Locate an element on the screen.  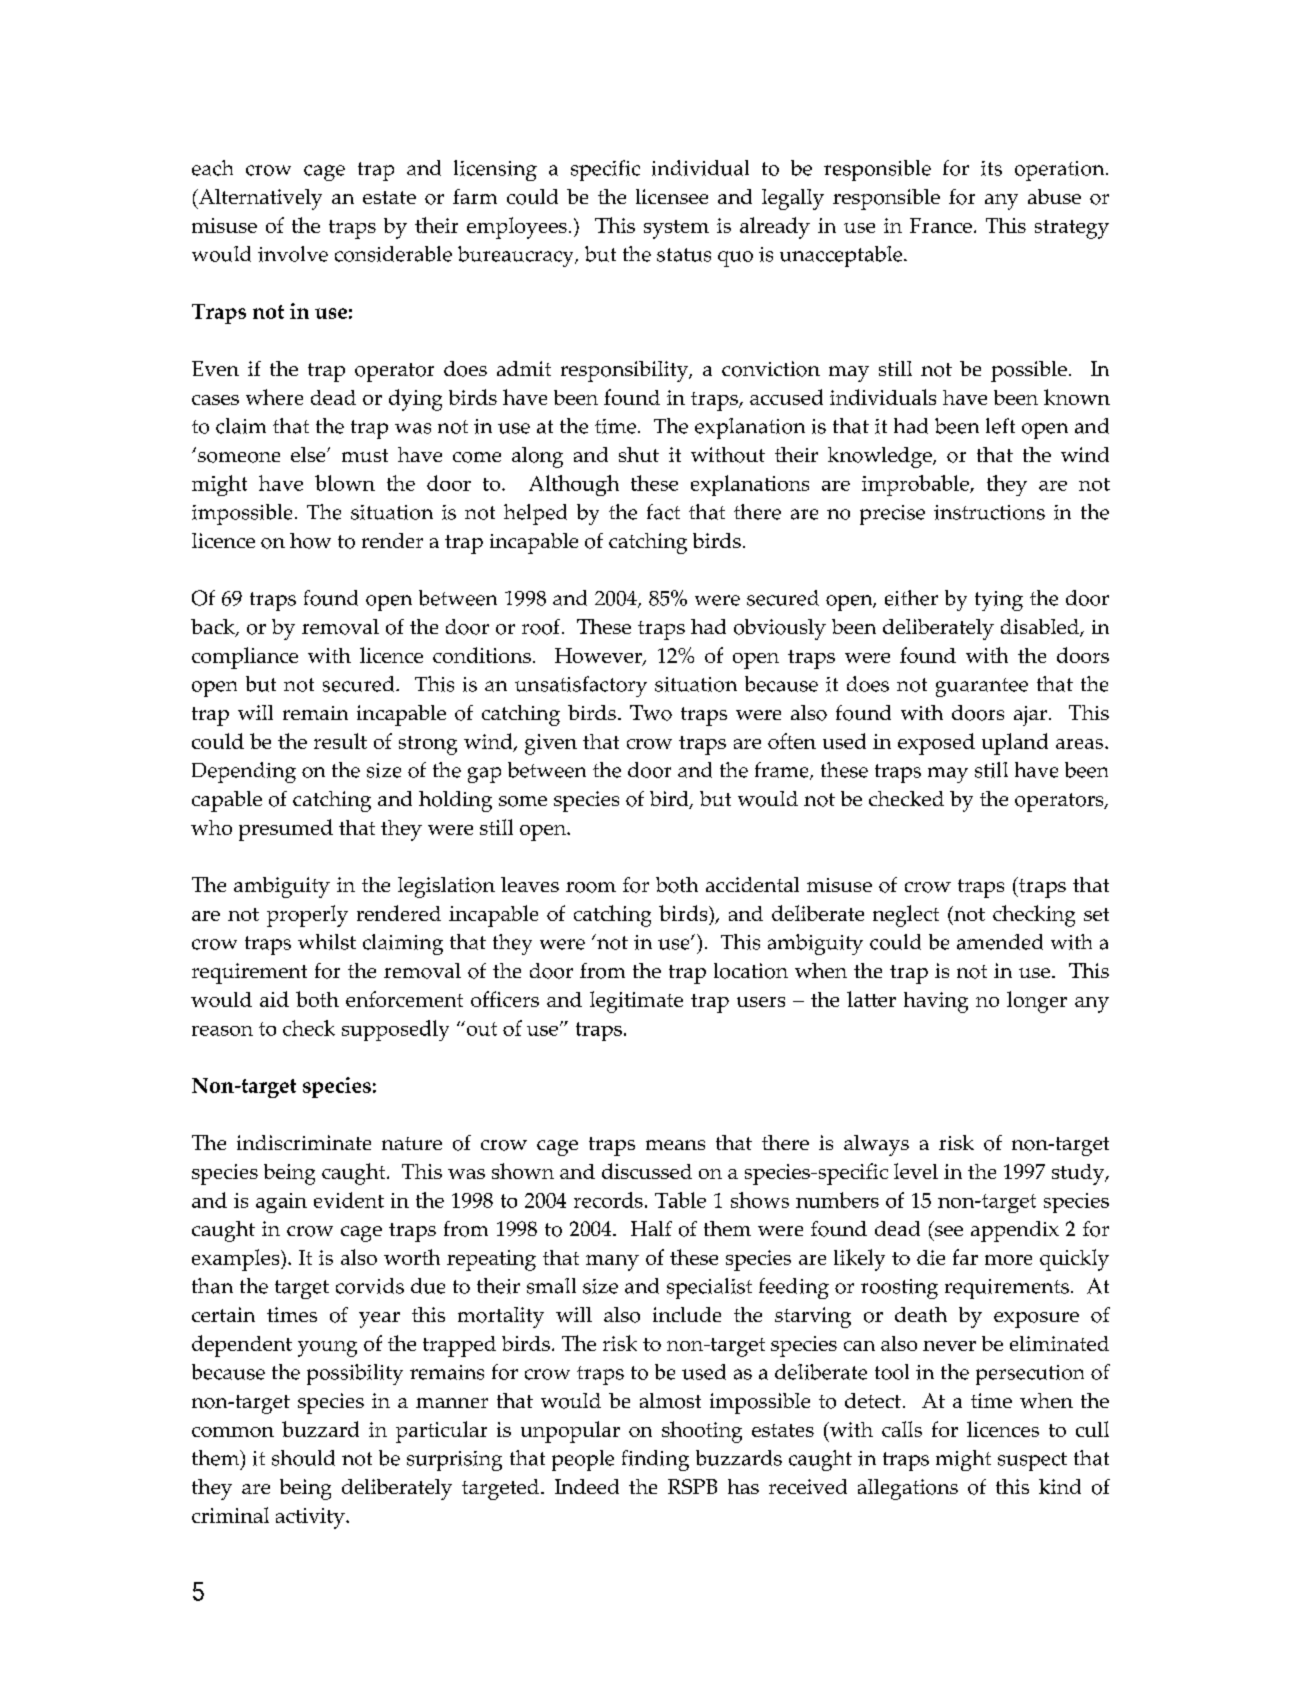
presumed is located at coordinates (286, 830).
